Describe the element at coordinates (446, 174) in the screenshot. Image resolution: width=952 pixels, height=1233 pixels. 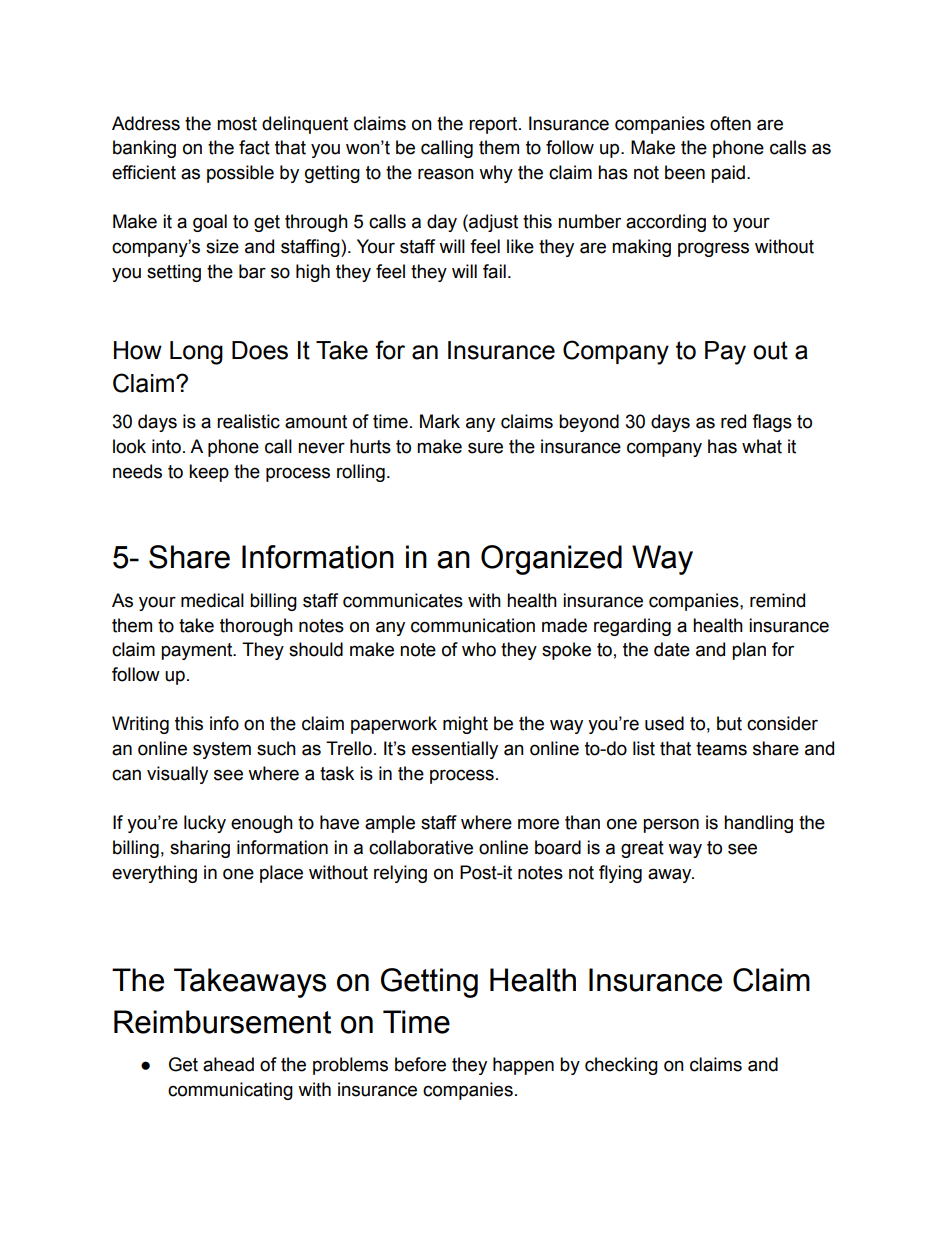
I see `reason` at that location.
